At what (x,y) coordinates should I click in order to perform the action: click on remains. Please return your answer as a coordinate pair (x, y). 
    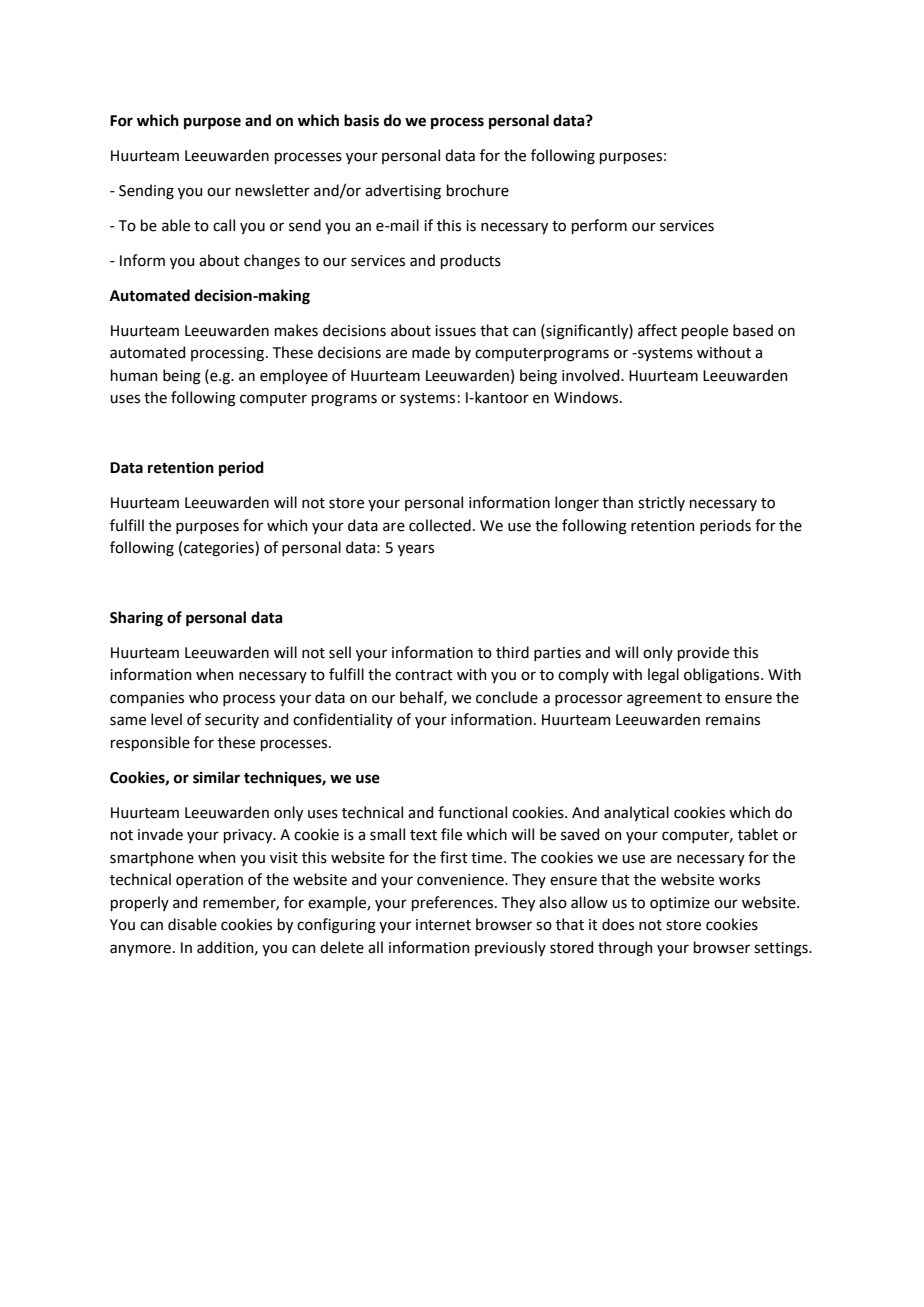
    Looking at the image, I should click on (733, 720).
